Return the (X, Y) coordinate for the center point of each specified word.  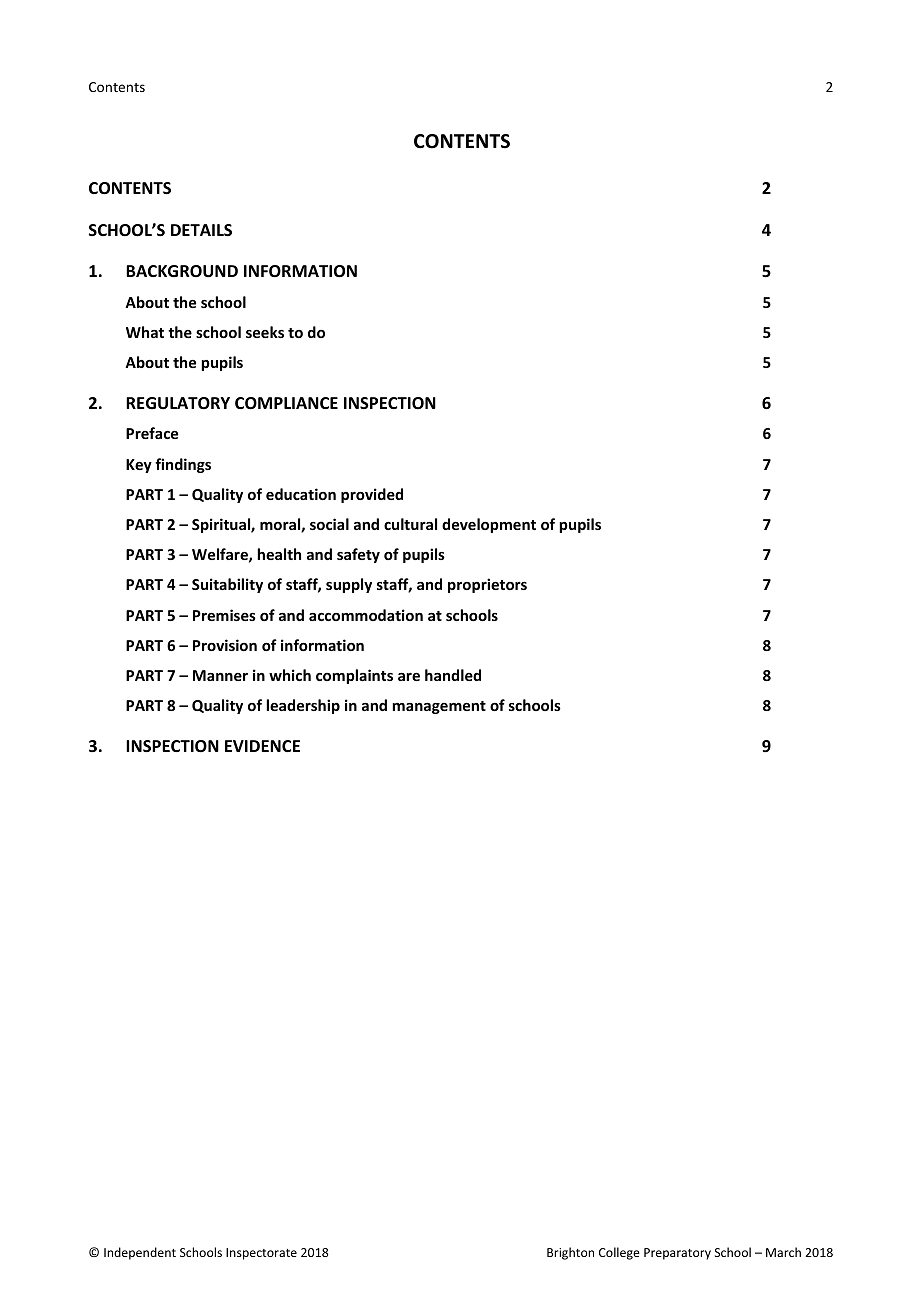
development (489, 525)
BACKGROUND (182, 271)
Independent (140, 1253)
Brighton (570, 1253)
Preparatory (677, 1254)
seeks (265, 332)
